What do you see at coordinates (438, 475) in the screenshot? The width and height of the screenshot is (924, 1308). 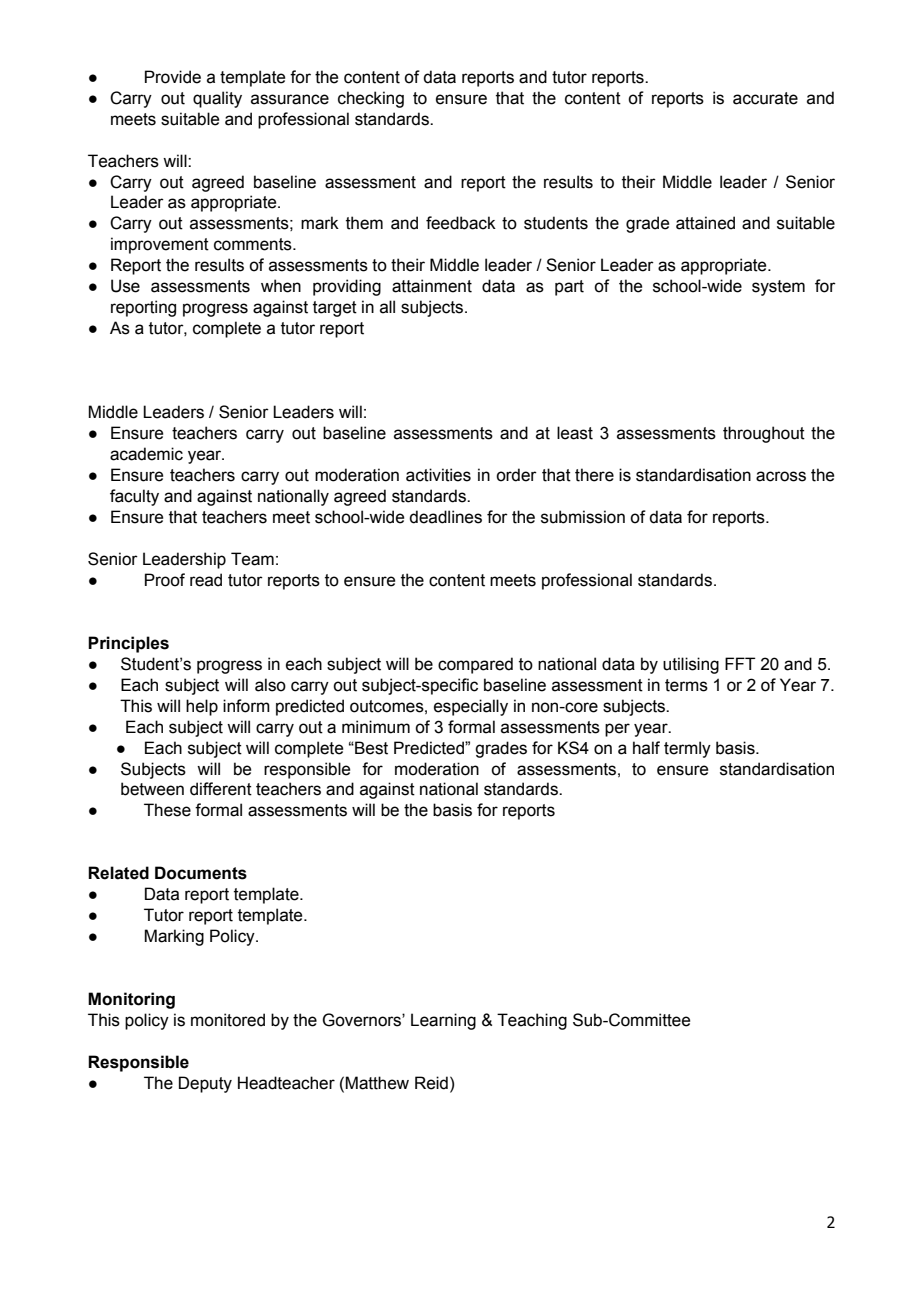 I see `activities` at bounding box center [438, 475].
